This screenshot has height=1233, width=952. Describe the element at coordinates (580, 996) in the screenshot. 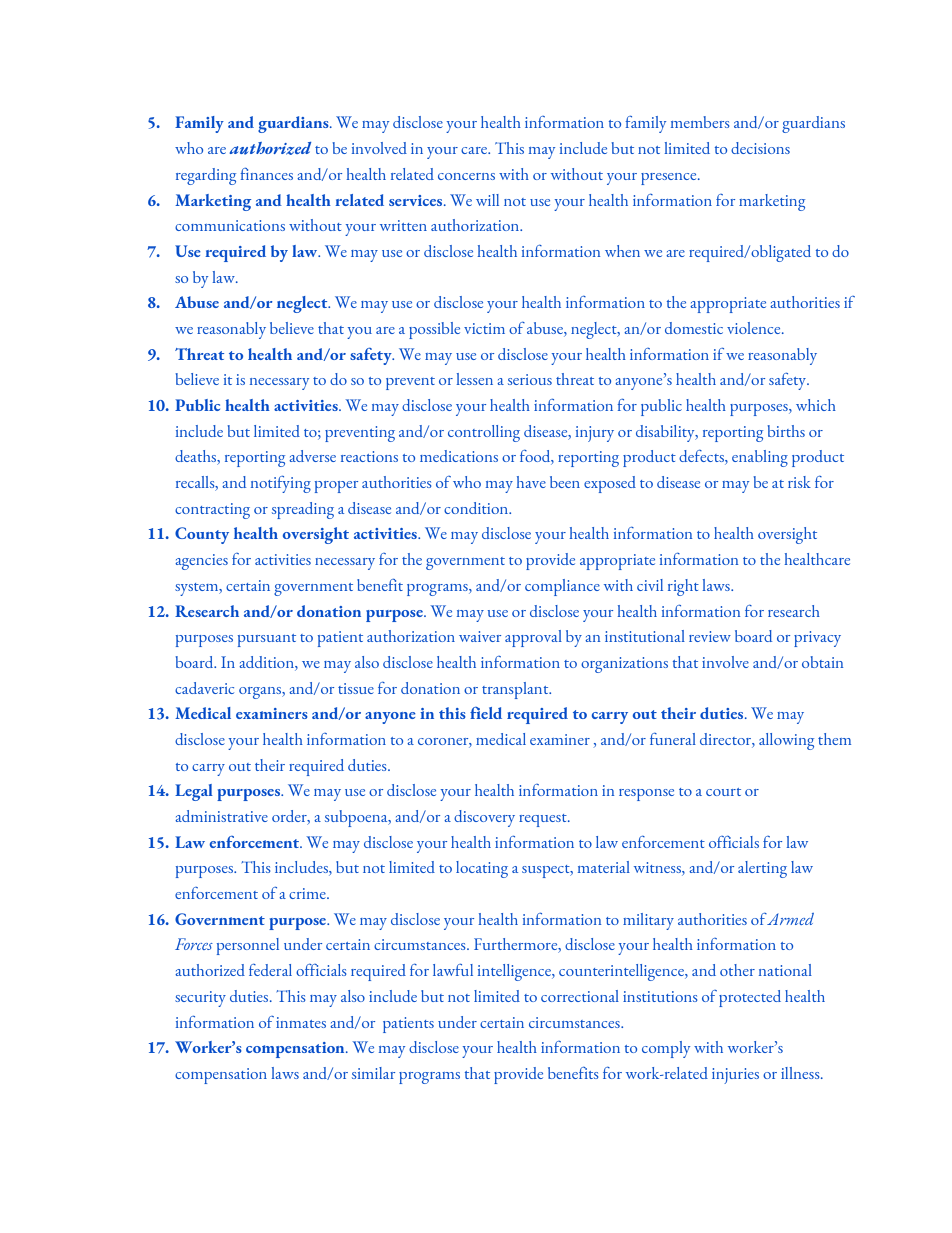

I see `correctional` at that location.
